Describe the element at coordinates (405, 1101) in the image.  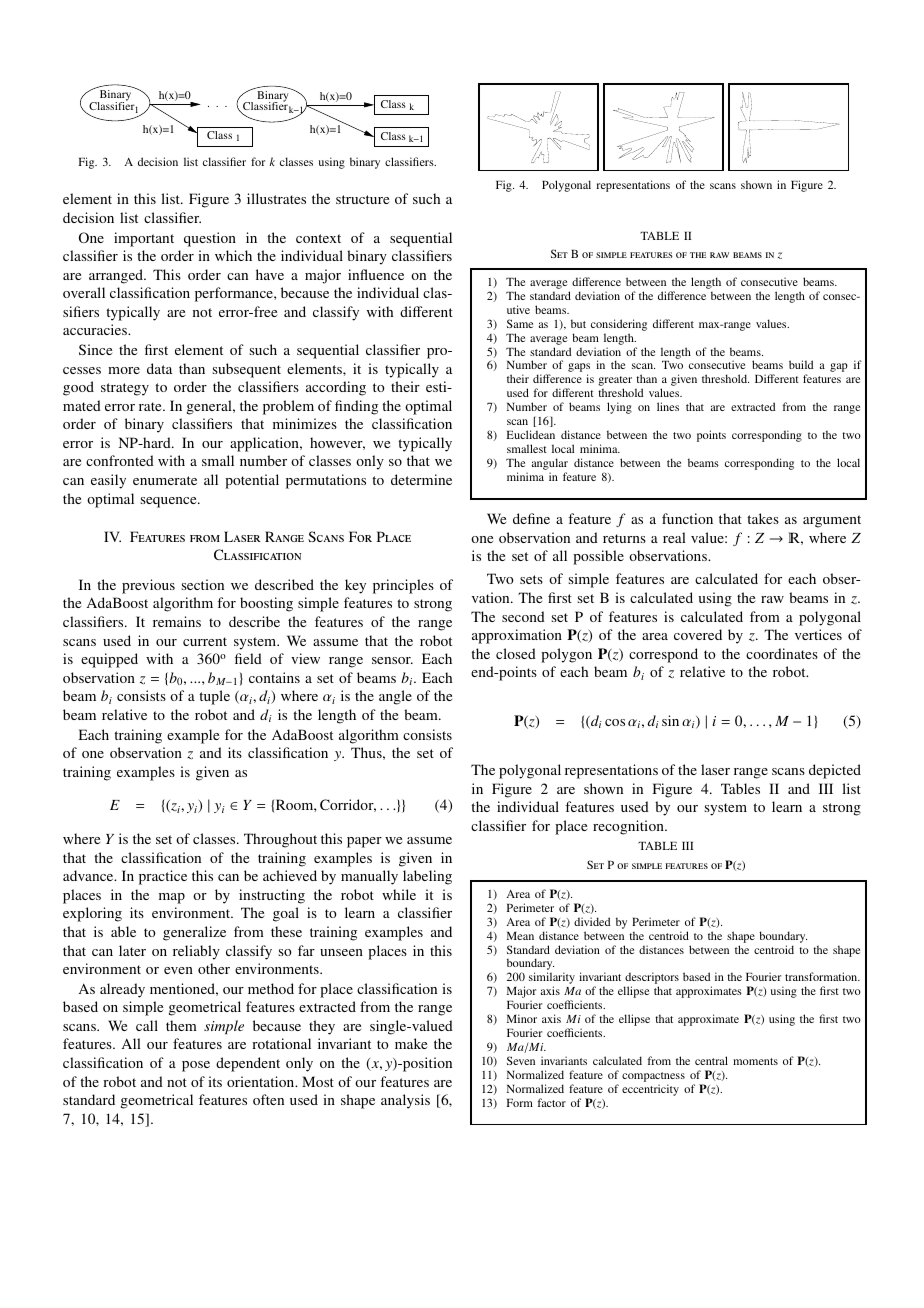
I see `analysis` at that location.
